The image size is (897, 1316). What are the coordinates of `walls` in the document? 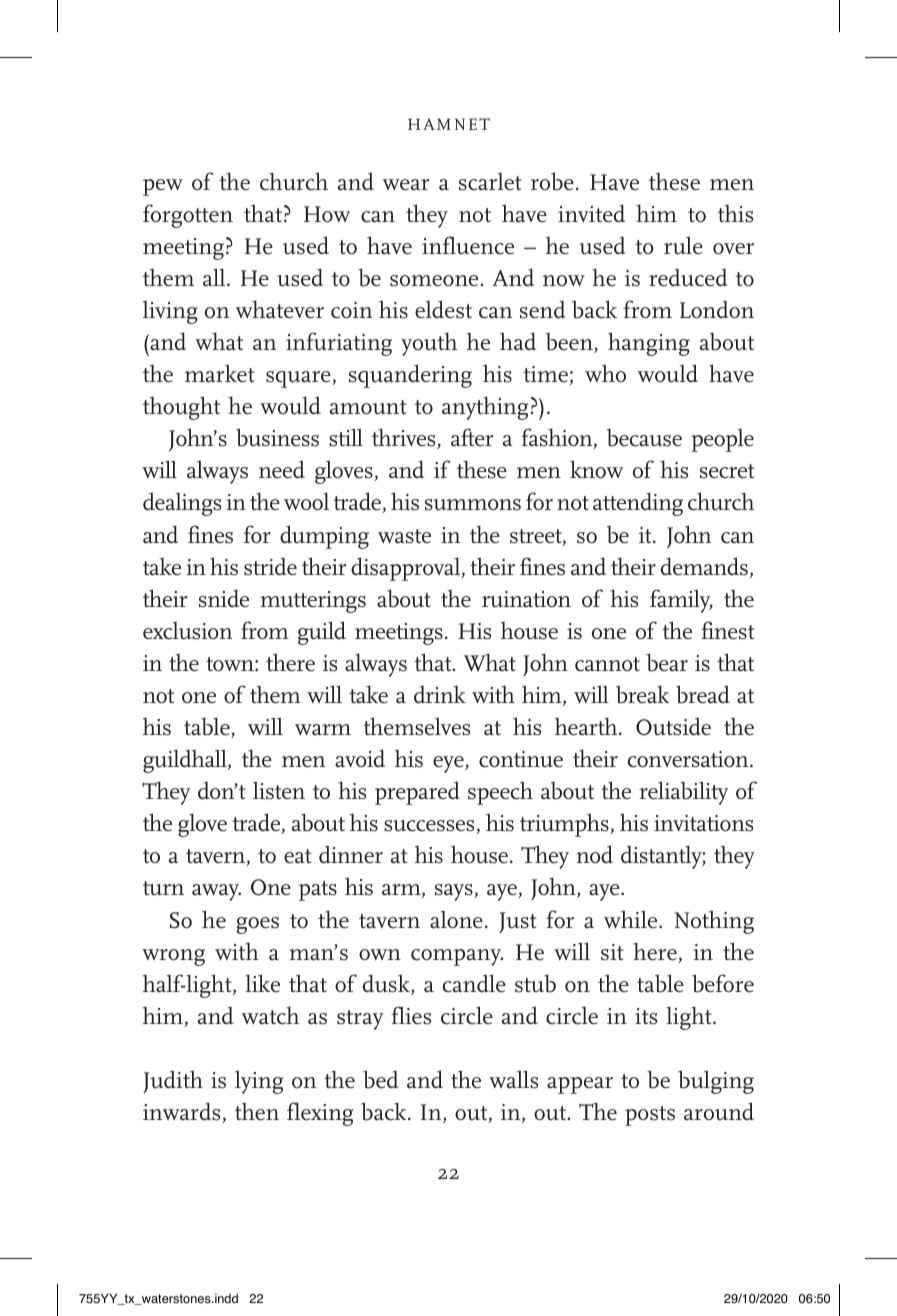 It's located at (513, 1079).
